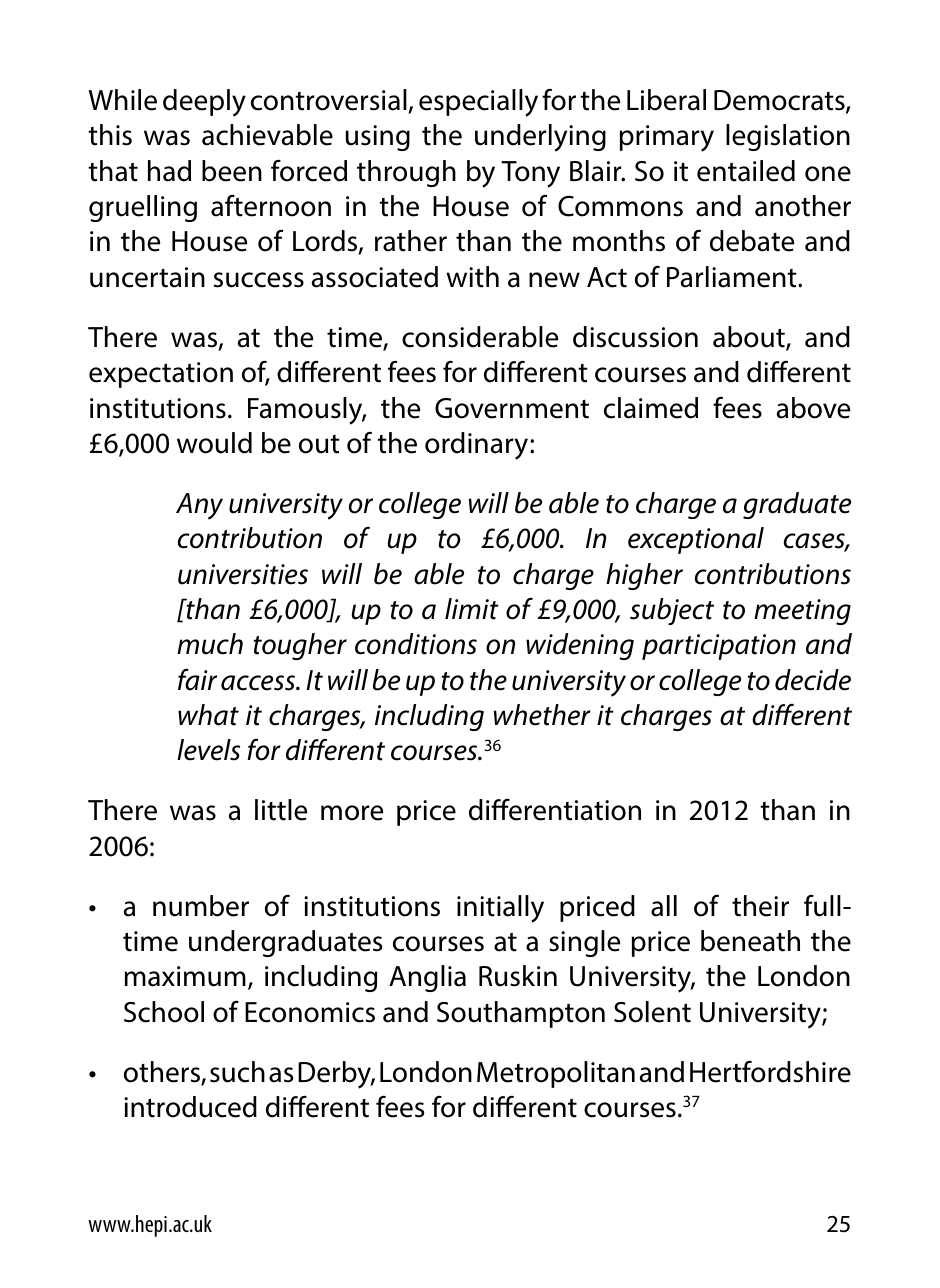  I want to click on others, so click(163, 1073).
